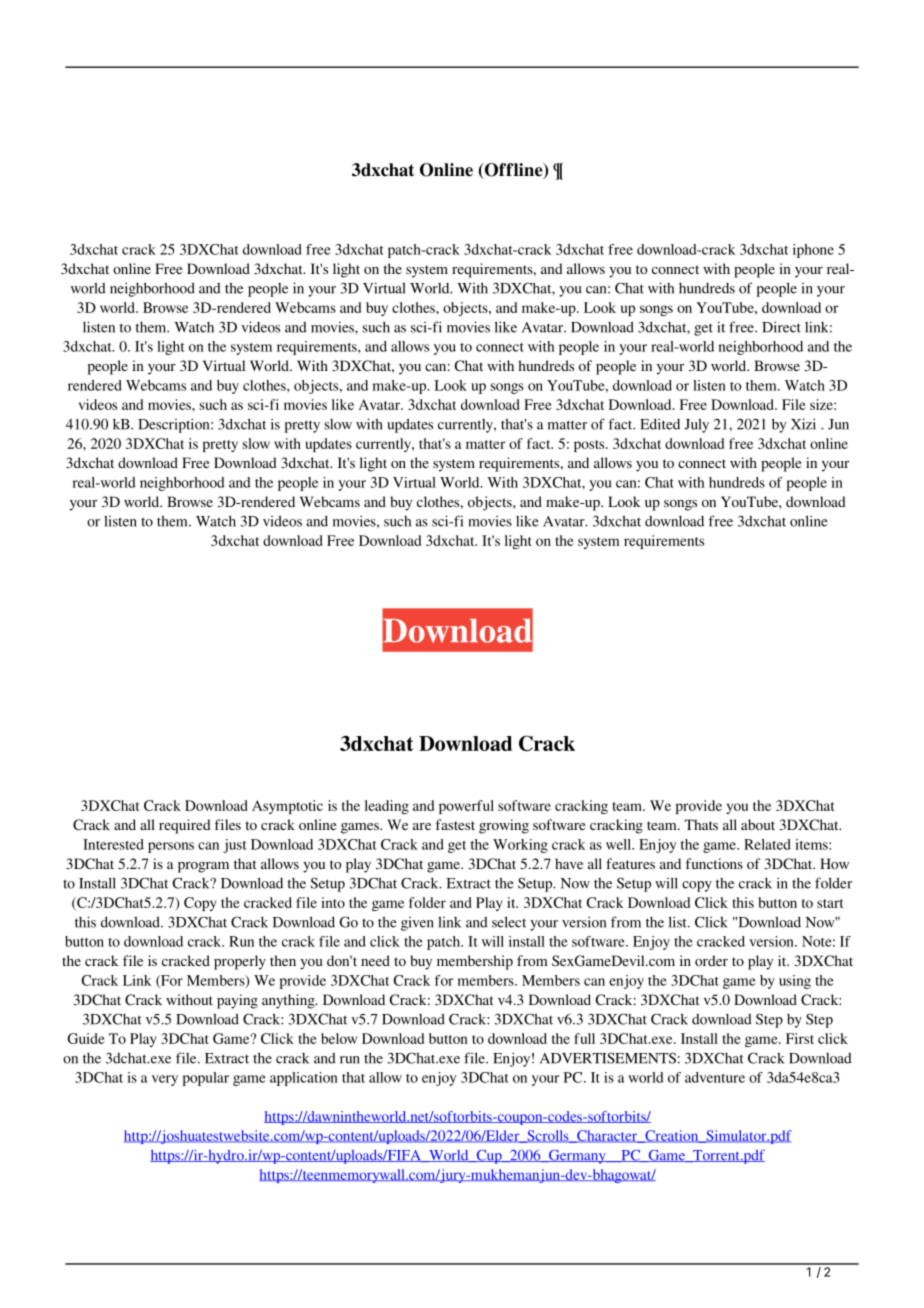 Image resolution: width=924 pixels, height=1308 pixels. I want to click on Edited, so click(660, 424).
